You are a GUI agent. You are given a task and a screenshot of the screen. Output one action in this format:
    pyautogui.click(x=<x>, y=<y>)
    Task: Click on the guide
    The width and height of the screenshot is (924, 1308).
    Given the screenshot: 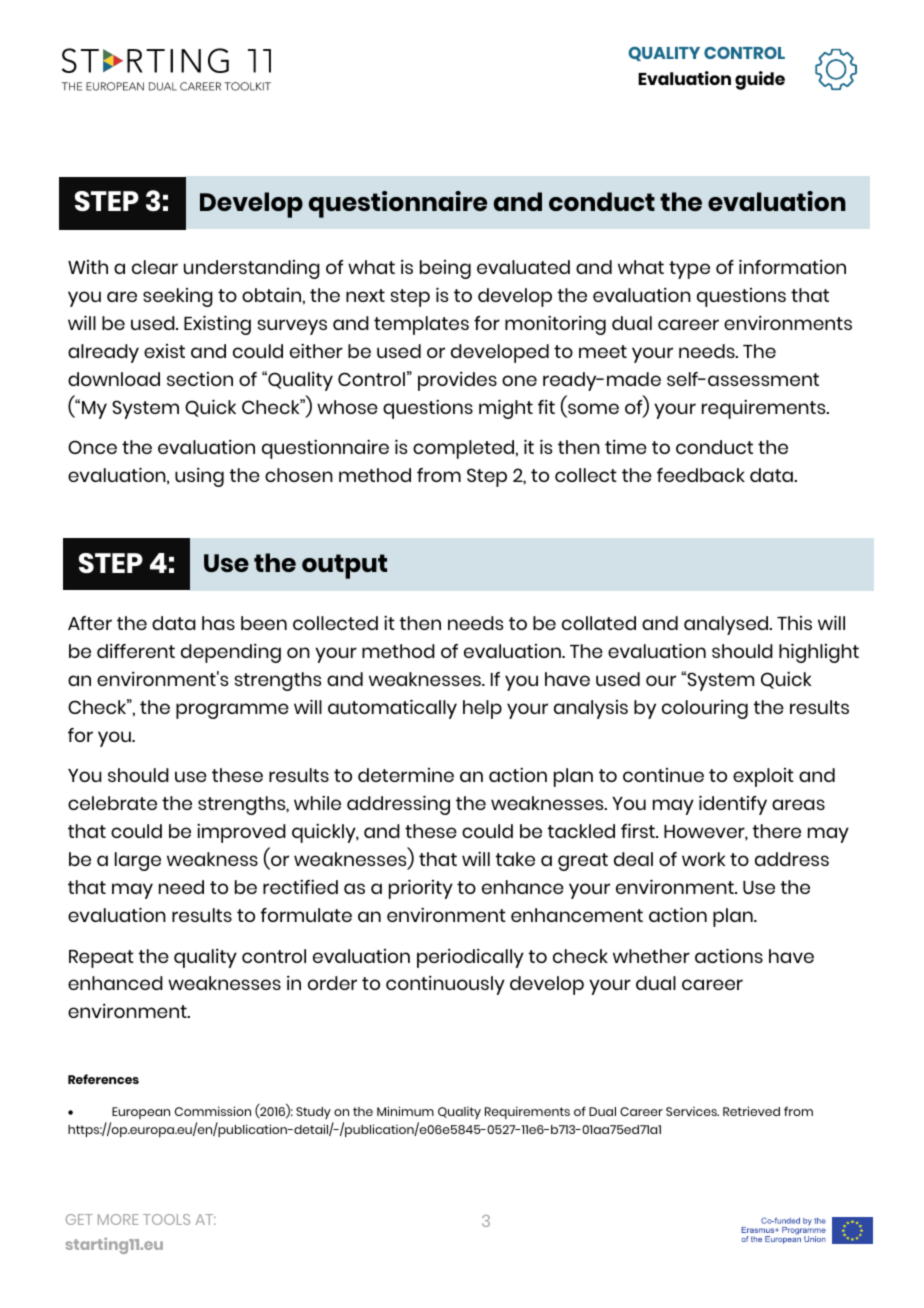 What is the action you would take?
    pyautogui.click(x=760, y=80)
